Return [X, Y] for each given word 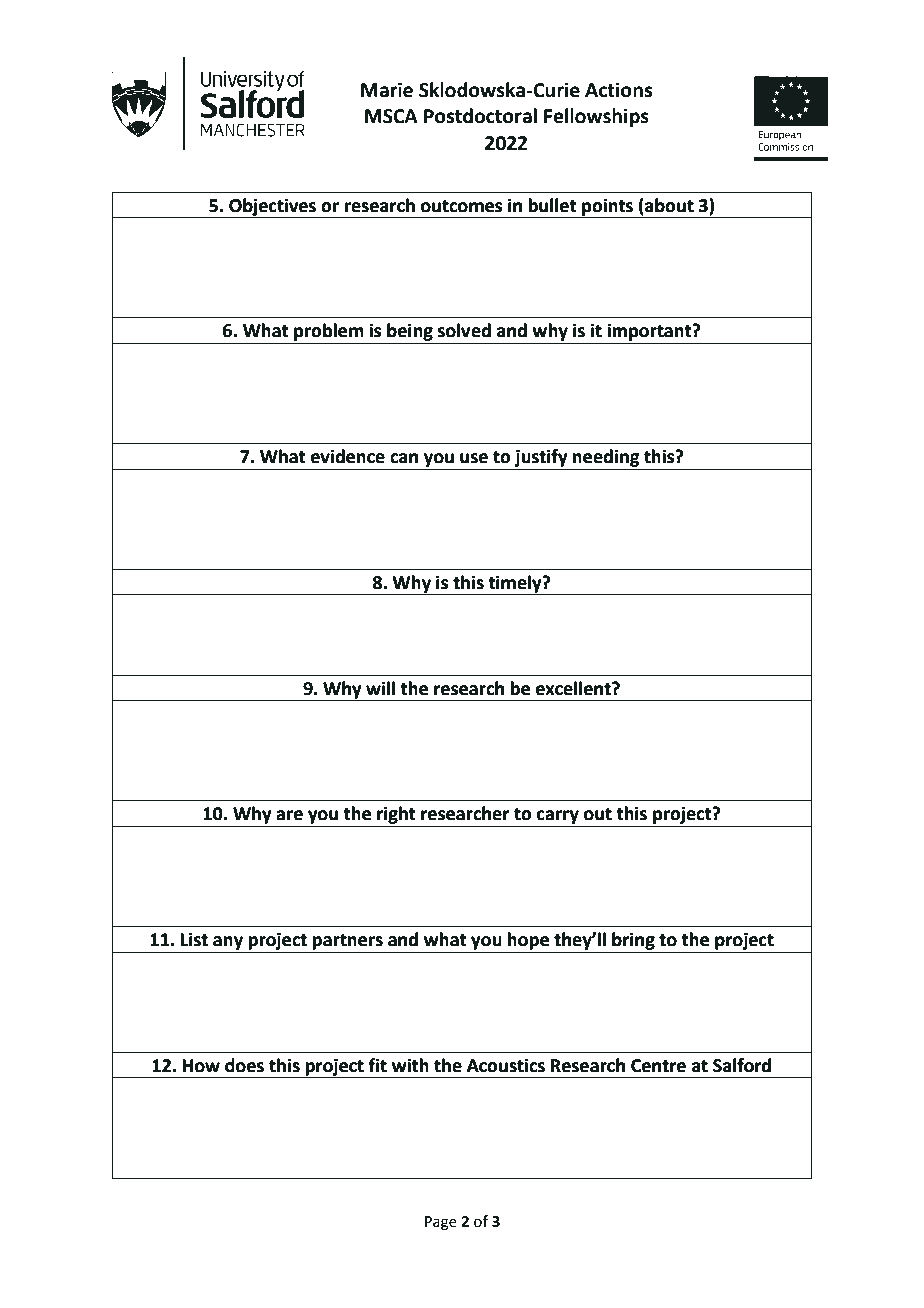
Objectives [272, 208]
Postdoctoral [480, 116]
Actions [618, 90]
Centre [658, 1066]
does [244, 1065]
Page [441, 1223]
